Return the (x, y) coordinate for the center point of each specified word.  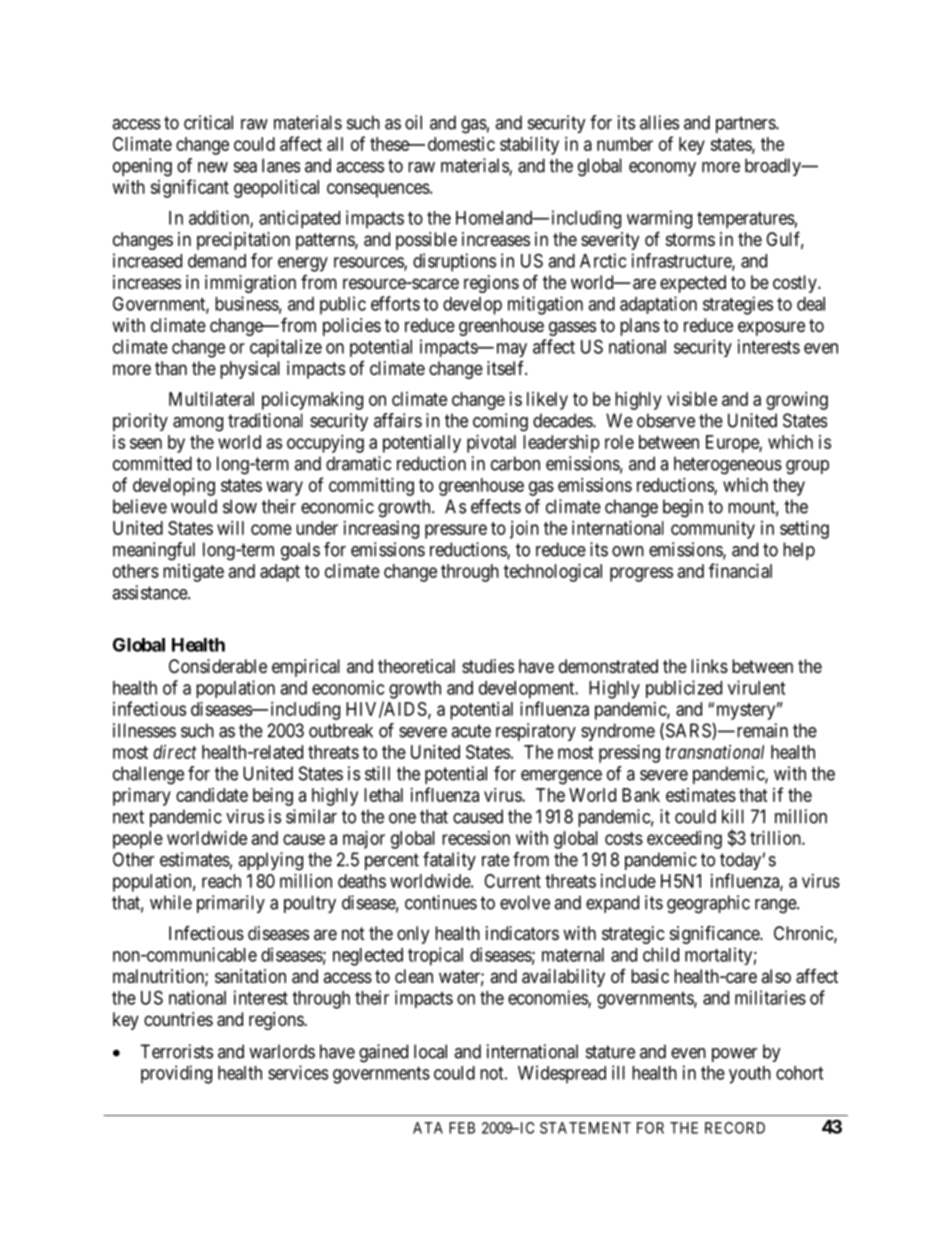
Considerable (218, 666)
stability (529, 146)
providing (176, 1074)
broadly (774, 167)
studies (488, 666)
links (709, 666)
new (213, 167)
